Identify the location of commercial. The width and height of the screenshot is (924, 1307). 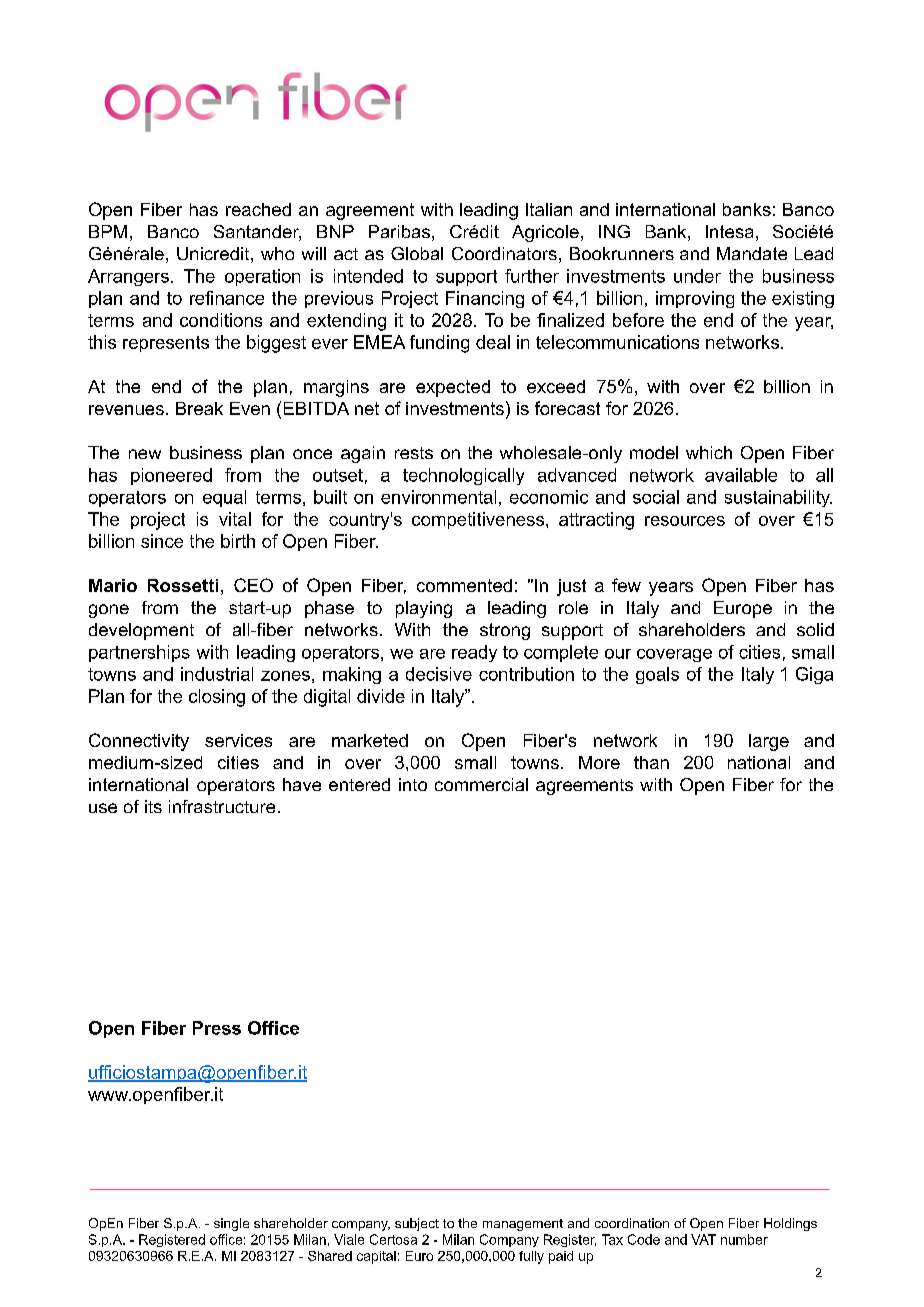
(481, 784).
